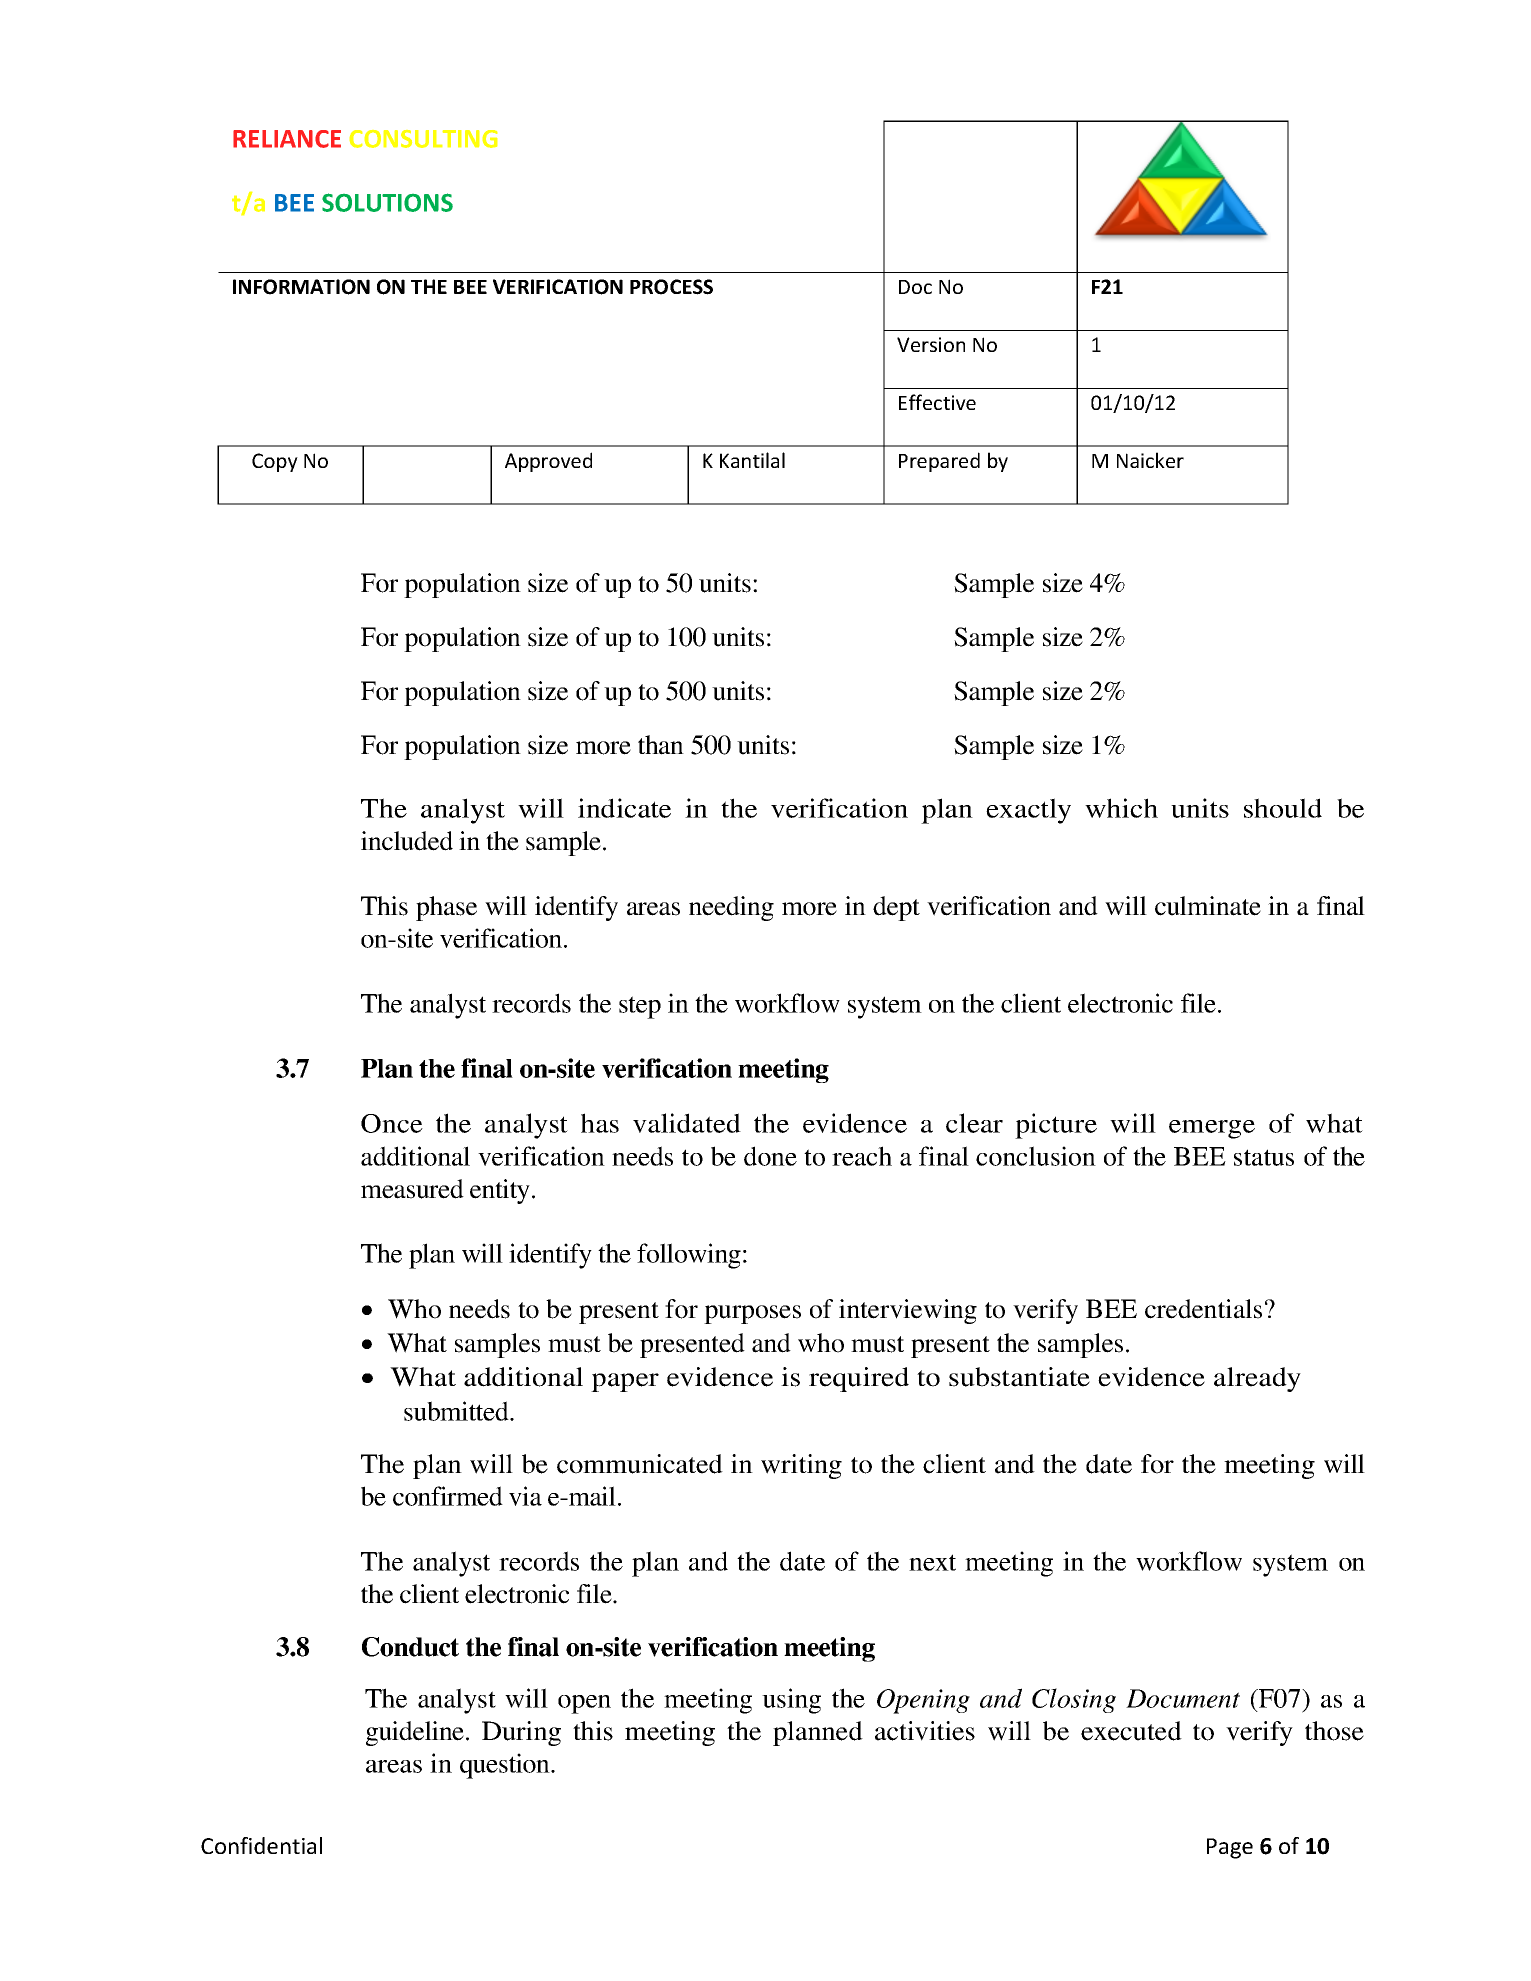  What do you see at coordinates (1257, 1379) in the screenshot?
I see `already` at bounding box center [1257, 1379].
